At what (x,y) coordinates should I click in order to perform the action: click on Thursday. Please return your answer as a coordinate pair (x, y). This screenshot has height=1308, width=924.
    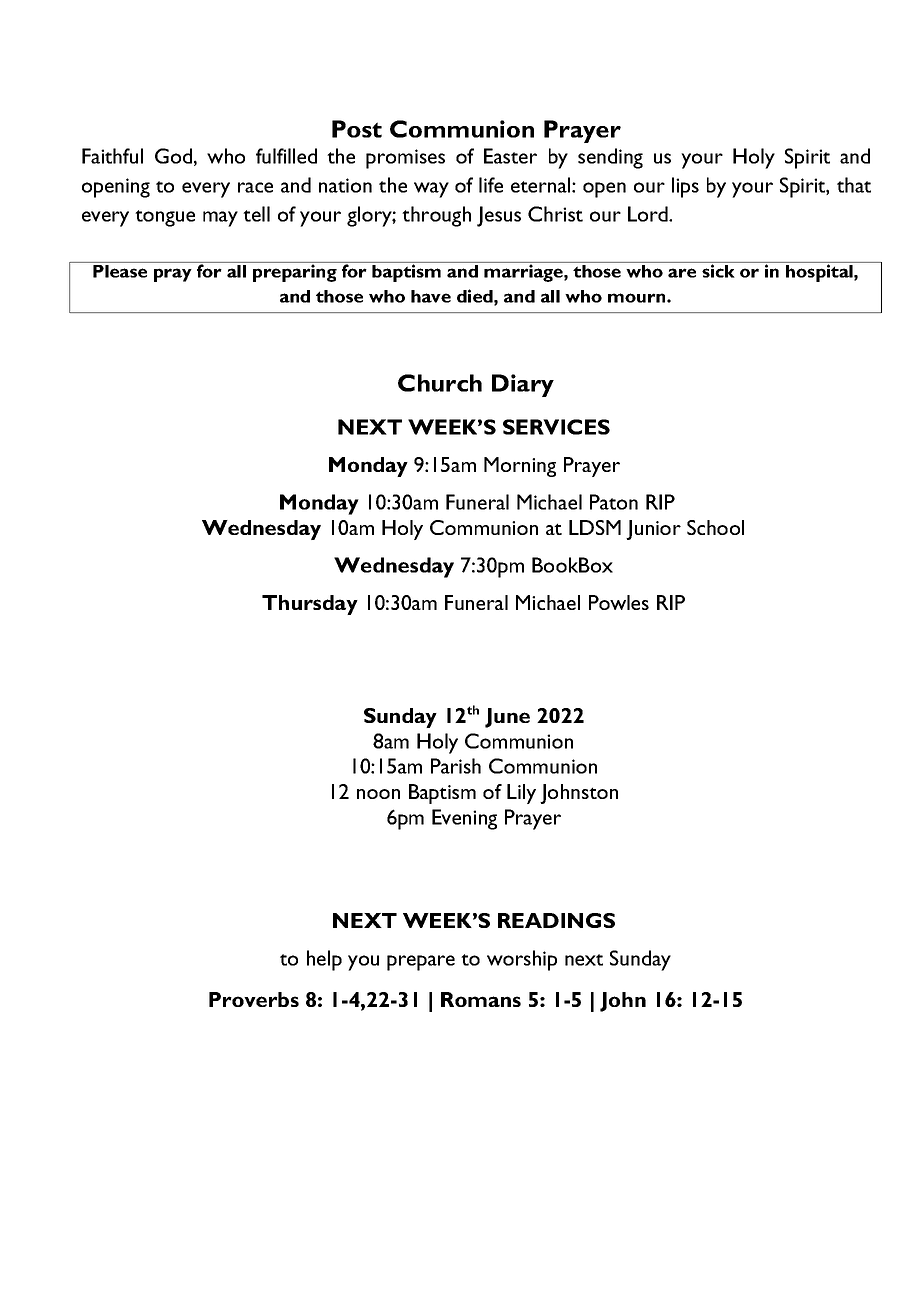
    Looking at the image, I should click on (310, 605).
